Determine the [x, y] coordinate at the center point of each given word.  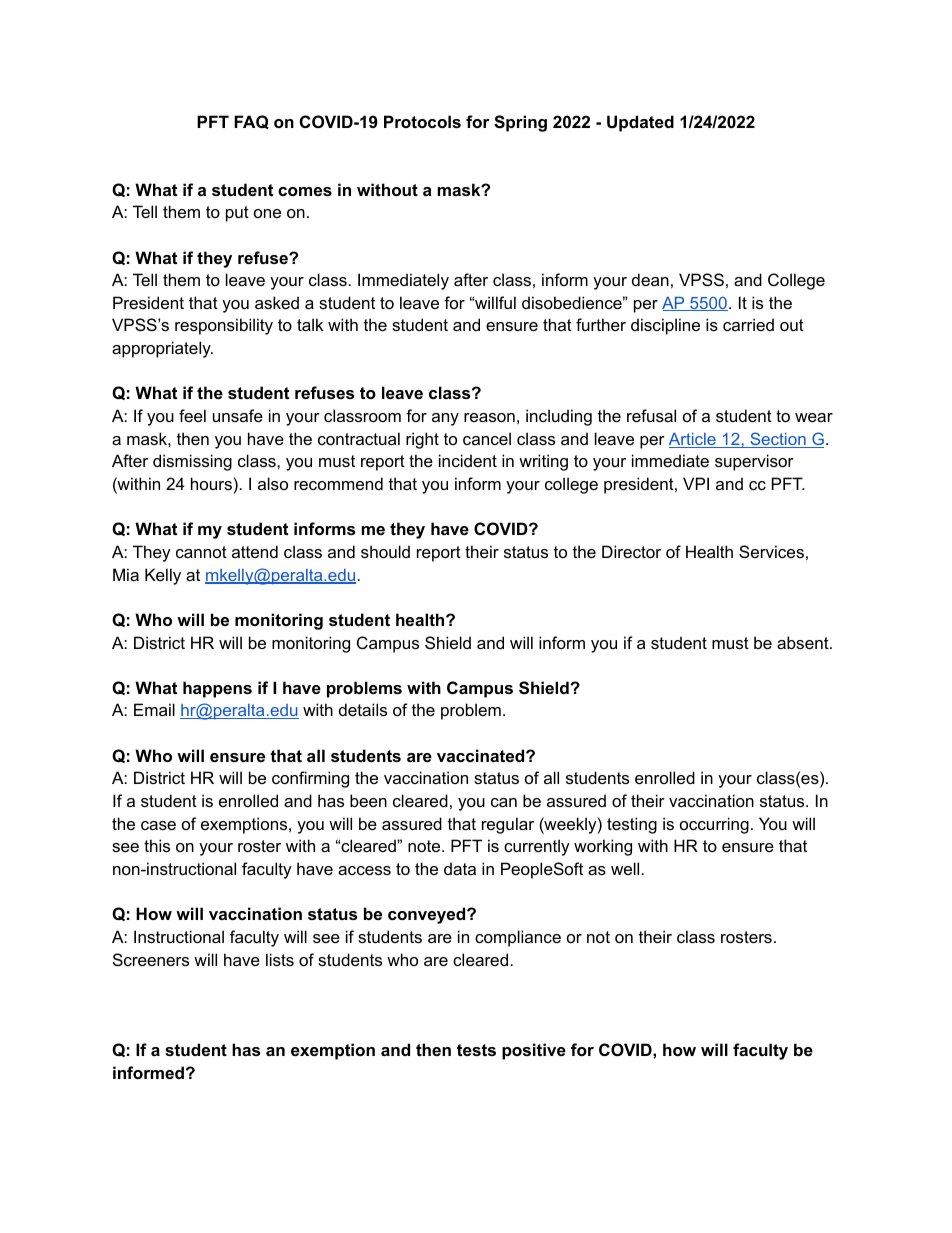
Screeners [151, 959]
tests [476, 1050]
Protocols [422, 121]
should [385, 551]
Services [771, 551]
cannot [201, 552]
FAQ [251, 122]
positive [534, 1051]
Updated [640, 123]
